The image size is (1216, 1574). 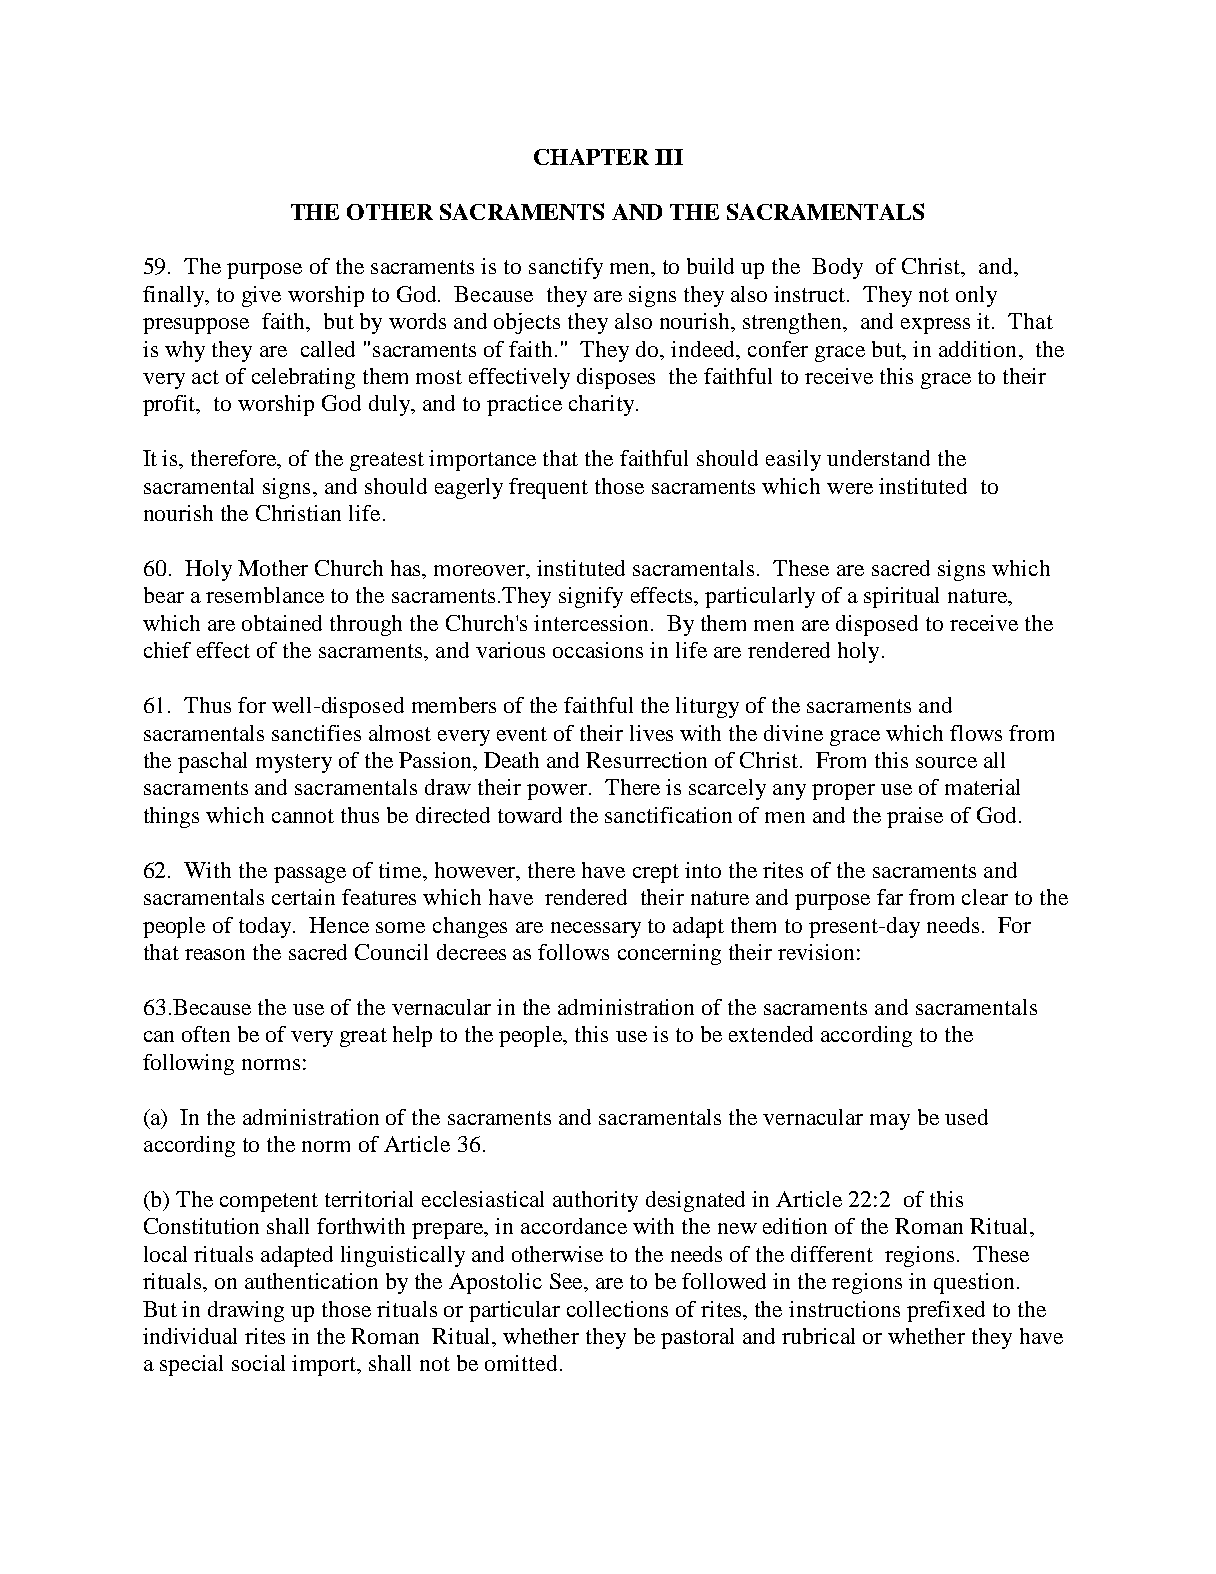 I want to click on power, so click(x=558, y=792).
